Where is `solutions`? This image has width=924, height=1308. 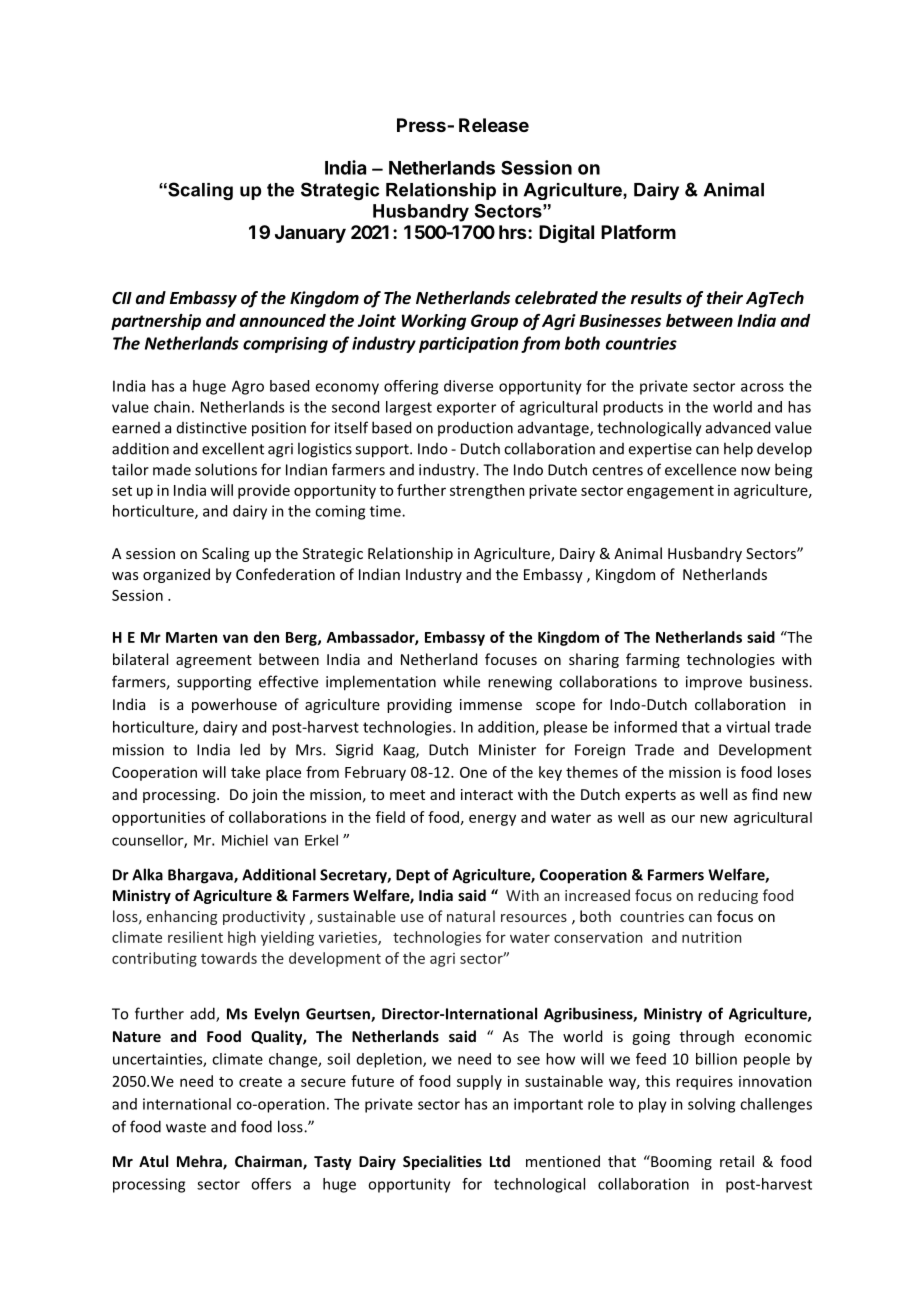
solutions is located at coordinates (226, 469).
